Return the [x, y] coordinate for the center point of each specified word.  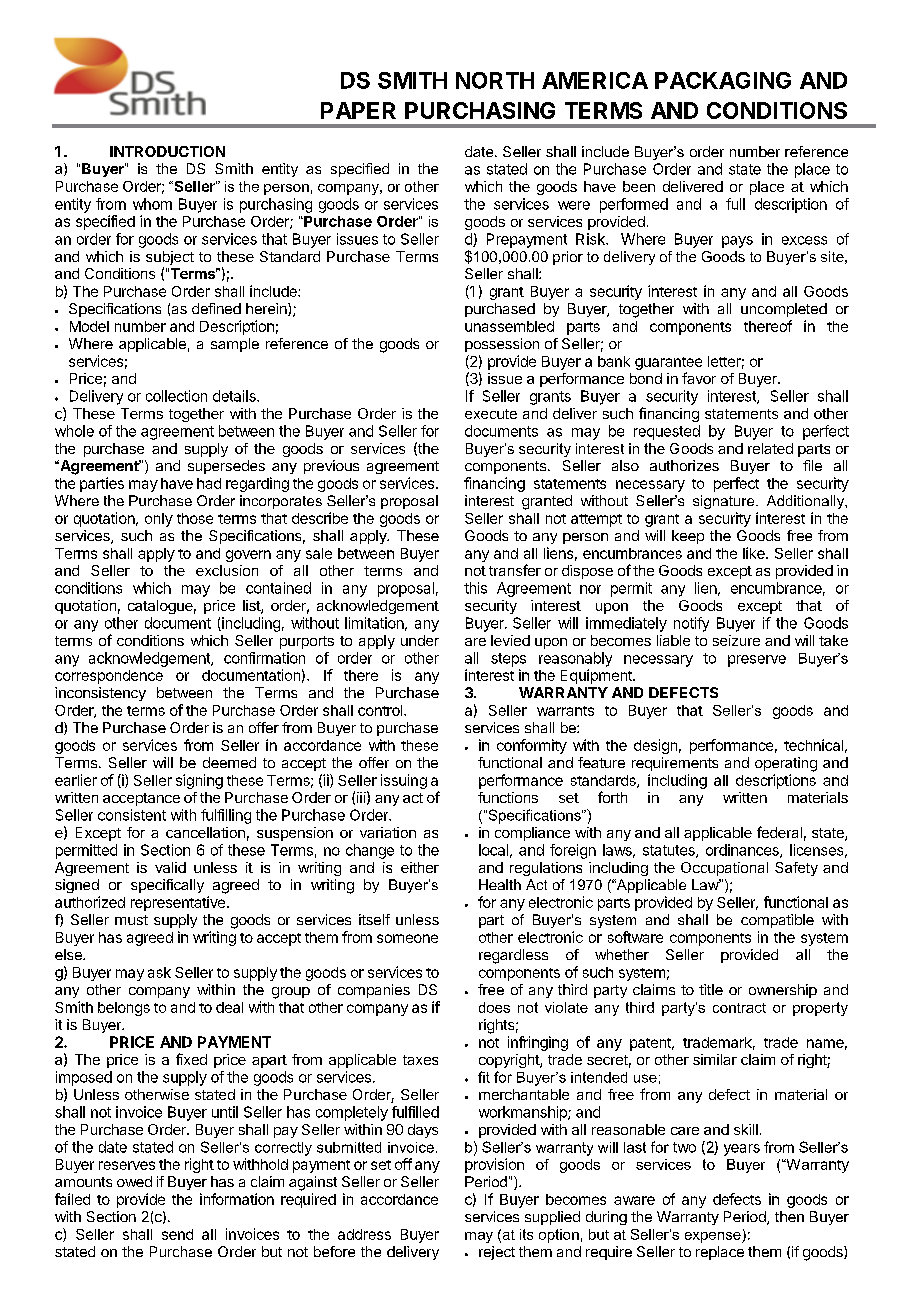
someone [407, 938]
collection [176, 396]
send [177, 1234]
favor [699, 378]
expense [714, 1237]
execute [491, 414]
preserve [757, 661]
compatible [777, 921]
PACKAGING [723, 80]
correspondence [109, 677]
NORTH [495, 80]
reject [497, 1253]
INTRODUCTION [167, 151]
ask [159, 972]
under [420, 640]
